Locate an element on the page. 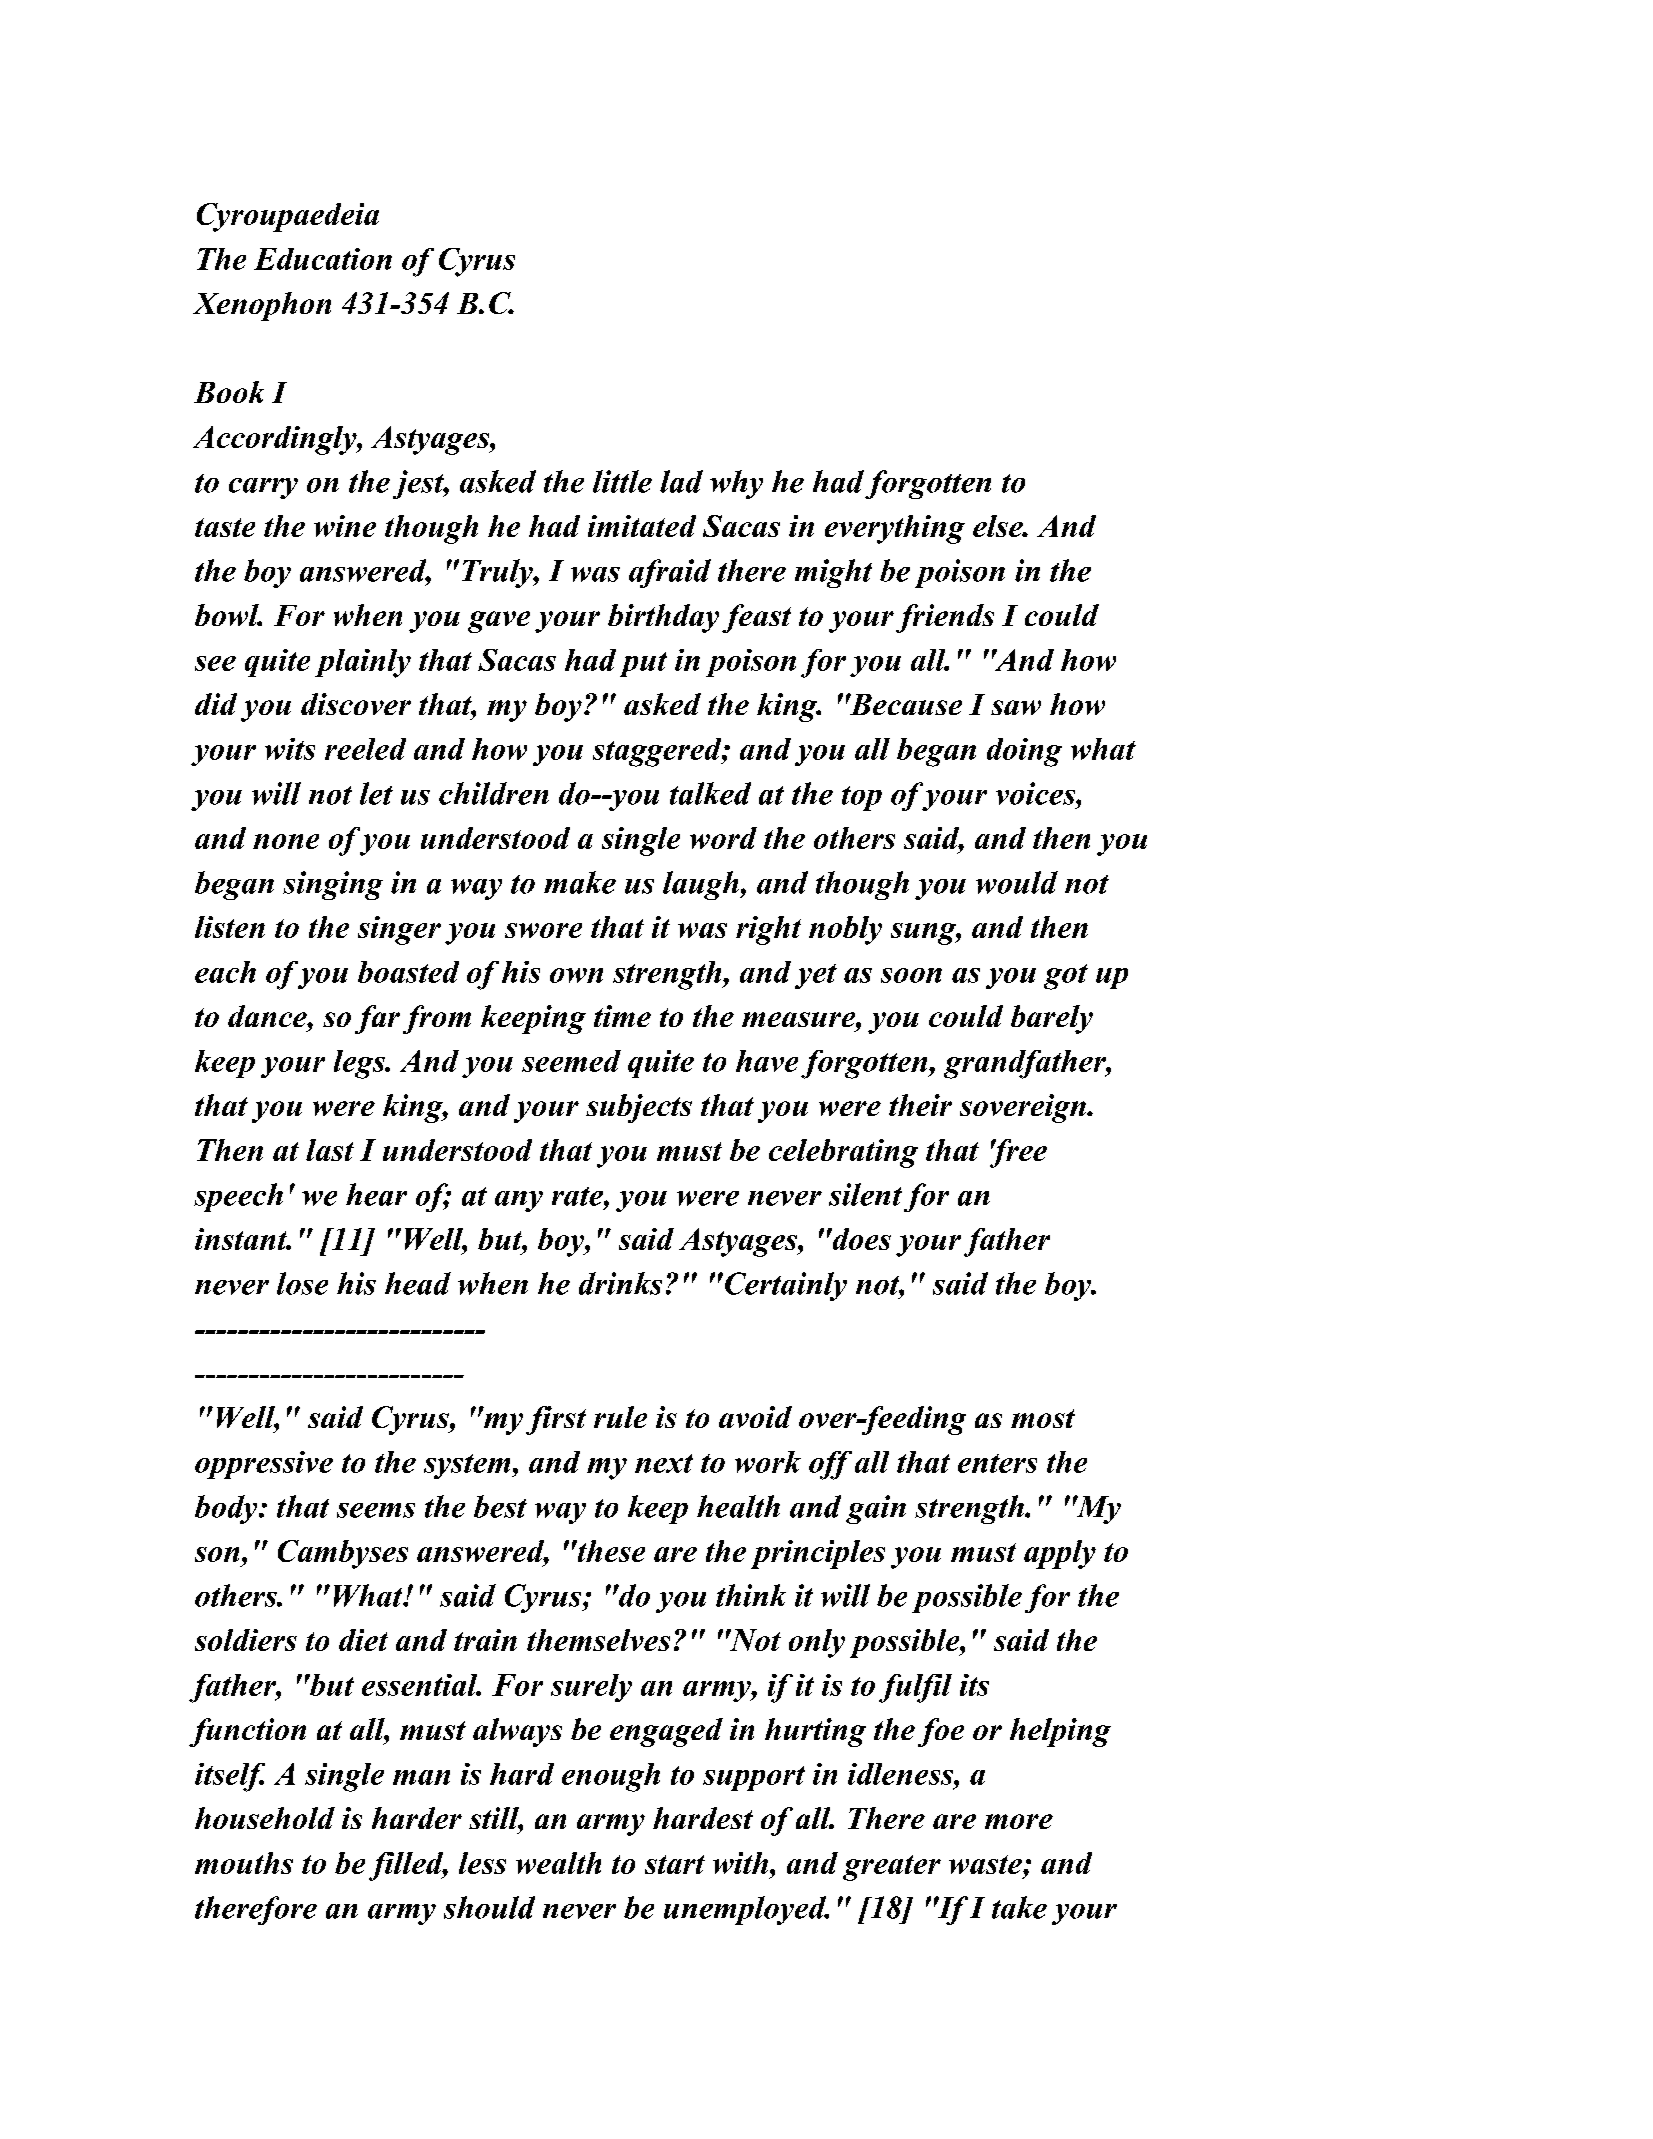  little is located at coordinates (622, 481).
